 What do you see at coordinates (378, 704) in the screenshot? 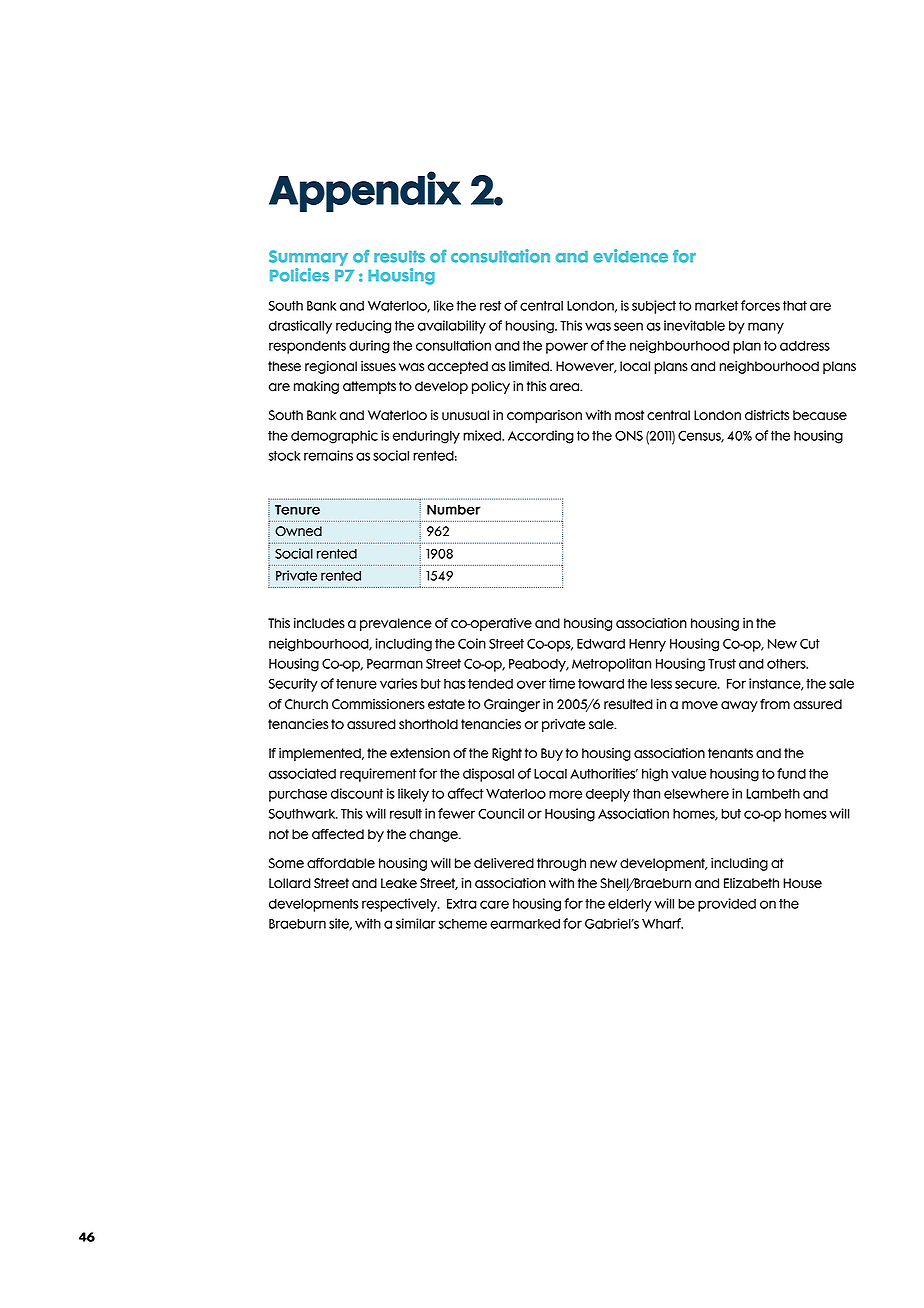
I see `Commissioners` at bounding box center [378, 704].
